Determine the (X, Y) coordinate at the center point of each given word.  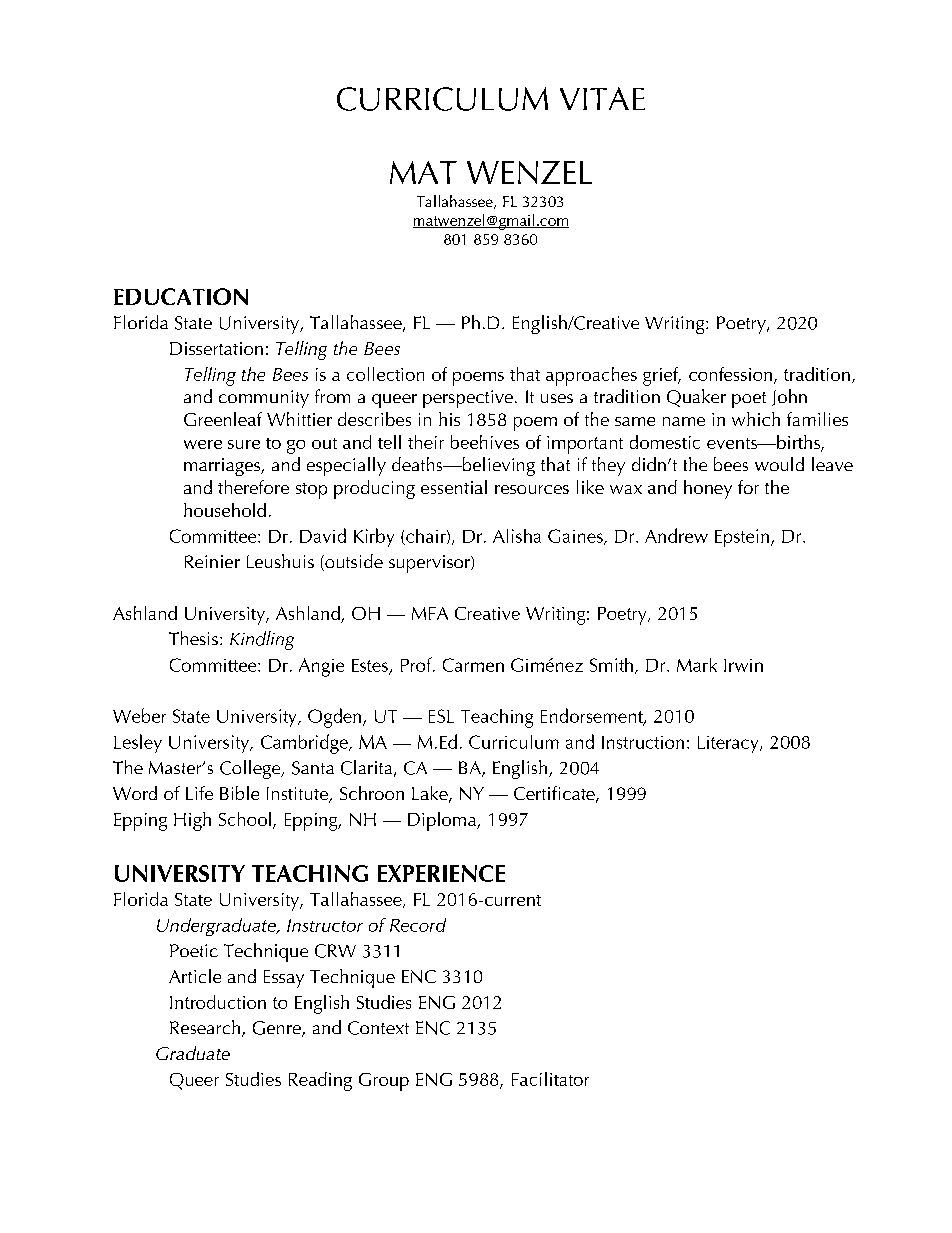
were (203, 444)
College (251, 769)
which (756, 419)
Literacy (729, 744)
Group (384, 1082)
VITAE (602, 98)
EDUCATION (181, 296)
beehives (485, 442)
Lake (431, 794)
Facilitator (550, 1079)
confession (732, 375)
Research (206, 1028)
